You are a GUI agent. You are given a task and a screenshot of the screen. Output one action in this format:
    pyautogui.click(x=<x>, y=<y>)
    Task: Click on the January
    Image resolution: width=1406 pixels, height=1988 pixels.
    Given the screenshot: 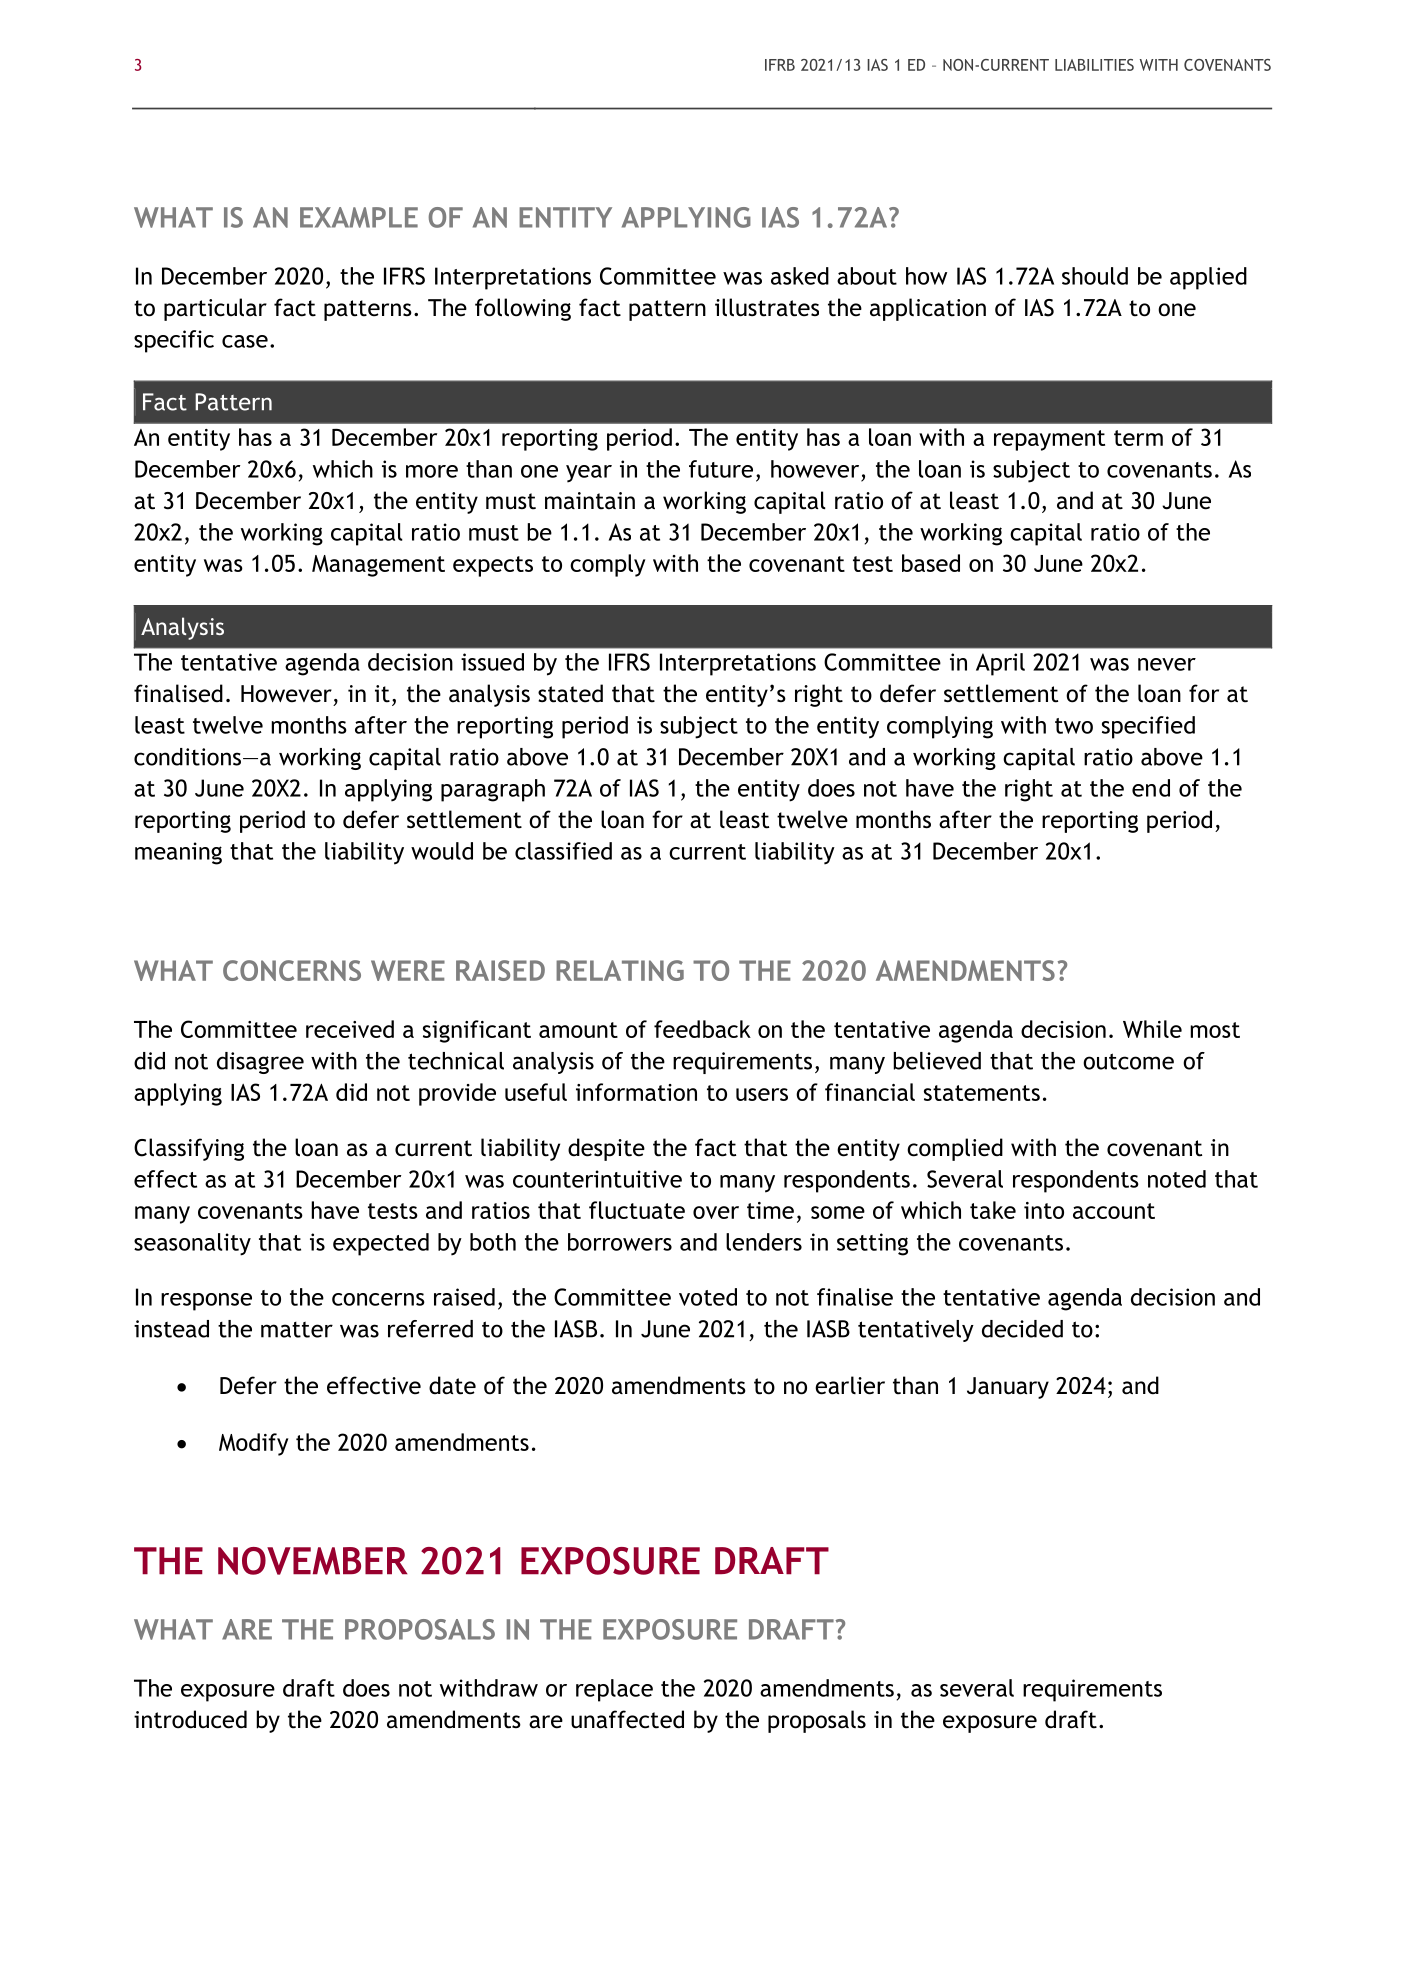 What is the action you would take?
    pyautogui.click(x=1008, y=1388)
